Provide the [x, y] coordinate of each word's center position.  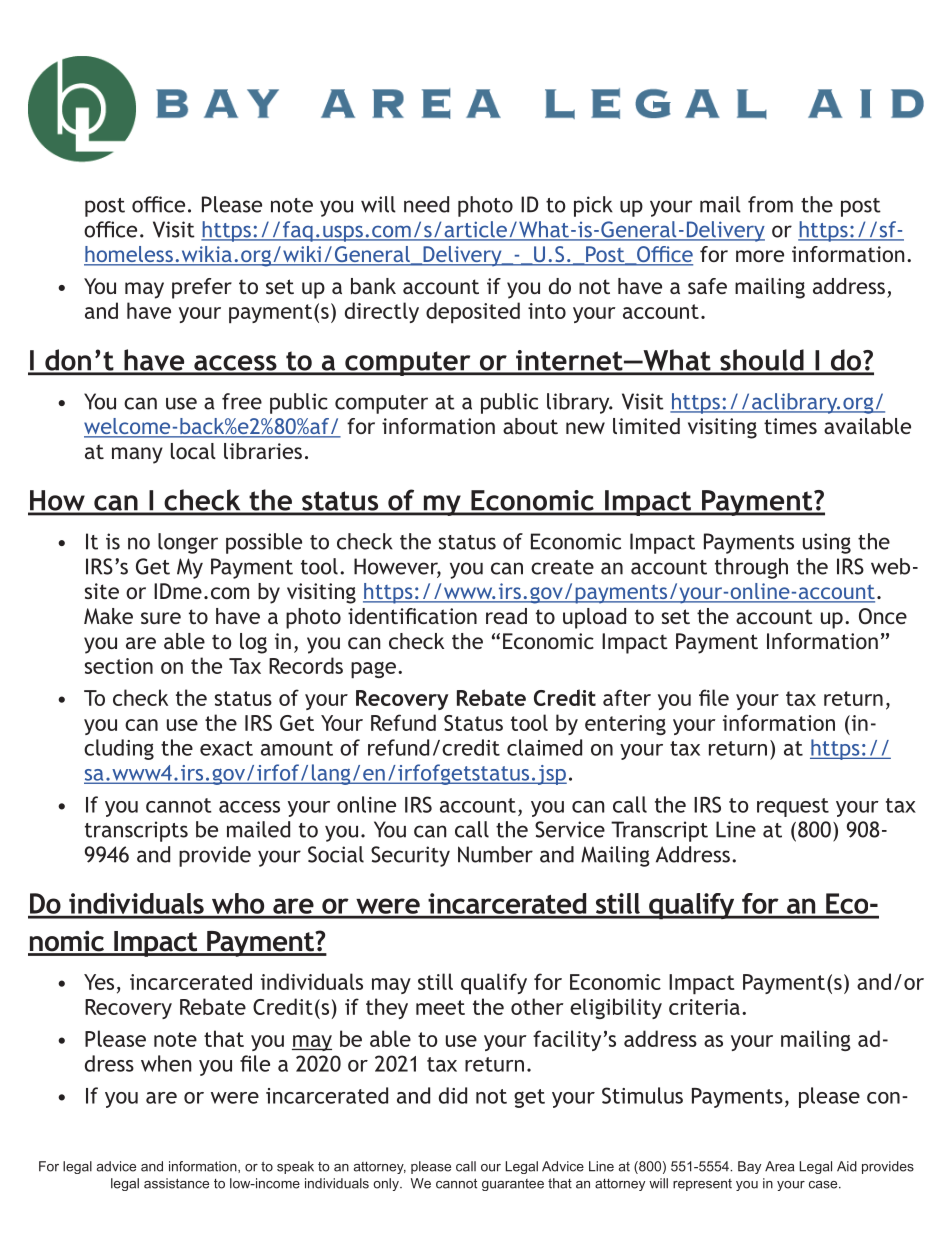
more [760, 256]
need [426, 204]
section [119, 666]
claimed [544, 747]
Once [883, 616]
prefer [202, 288]
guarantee [513, 1185]
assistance [176, 1183]
